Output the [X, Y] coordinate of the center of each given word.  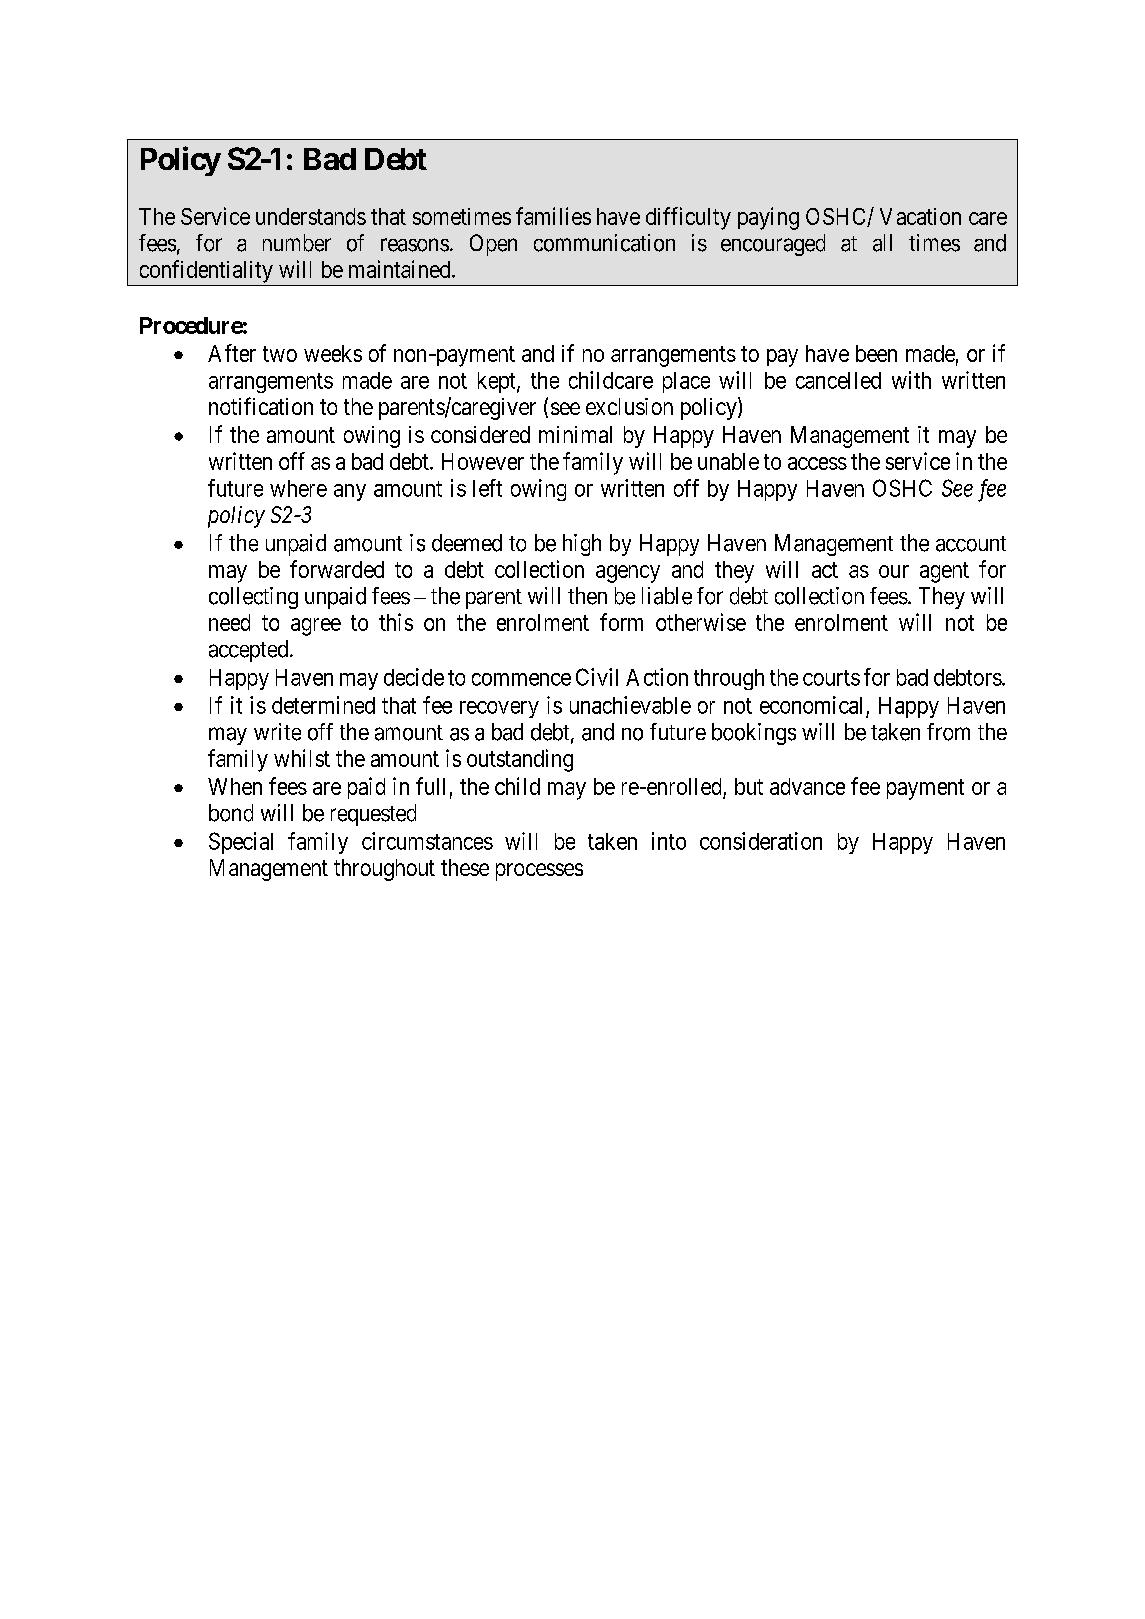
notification [261, 406]
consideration [761, 841]
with [911, 380]
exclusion [629, 406]
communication [604, 243]
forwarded [337, 569]
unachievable [630, 705]
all [882, 243]
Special [241, 843]
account [971, 544]
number [297, 243]
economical [811, 705]
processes [539, 872]
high [582, 545]
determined [323, 705]
